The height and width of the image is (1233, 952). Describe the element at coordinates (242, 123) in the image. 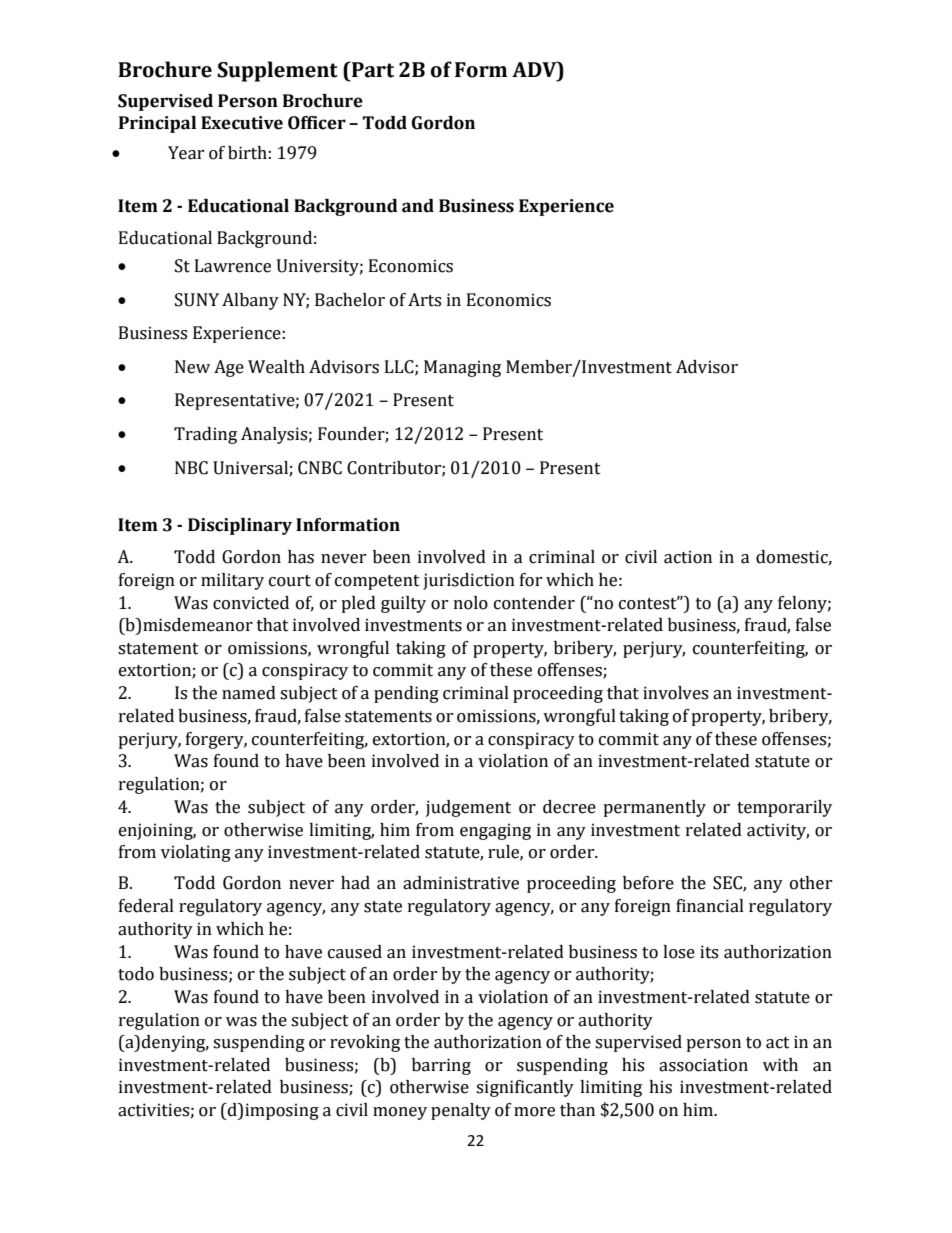

I see `Executive` at that location.
